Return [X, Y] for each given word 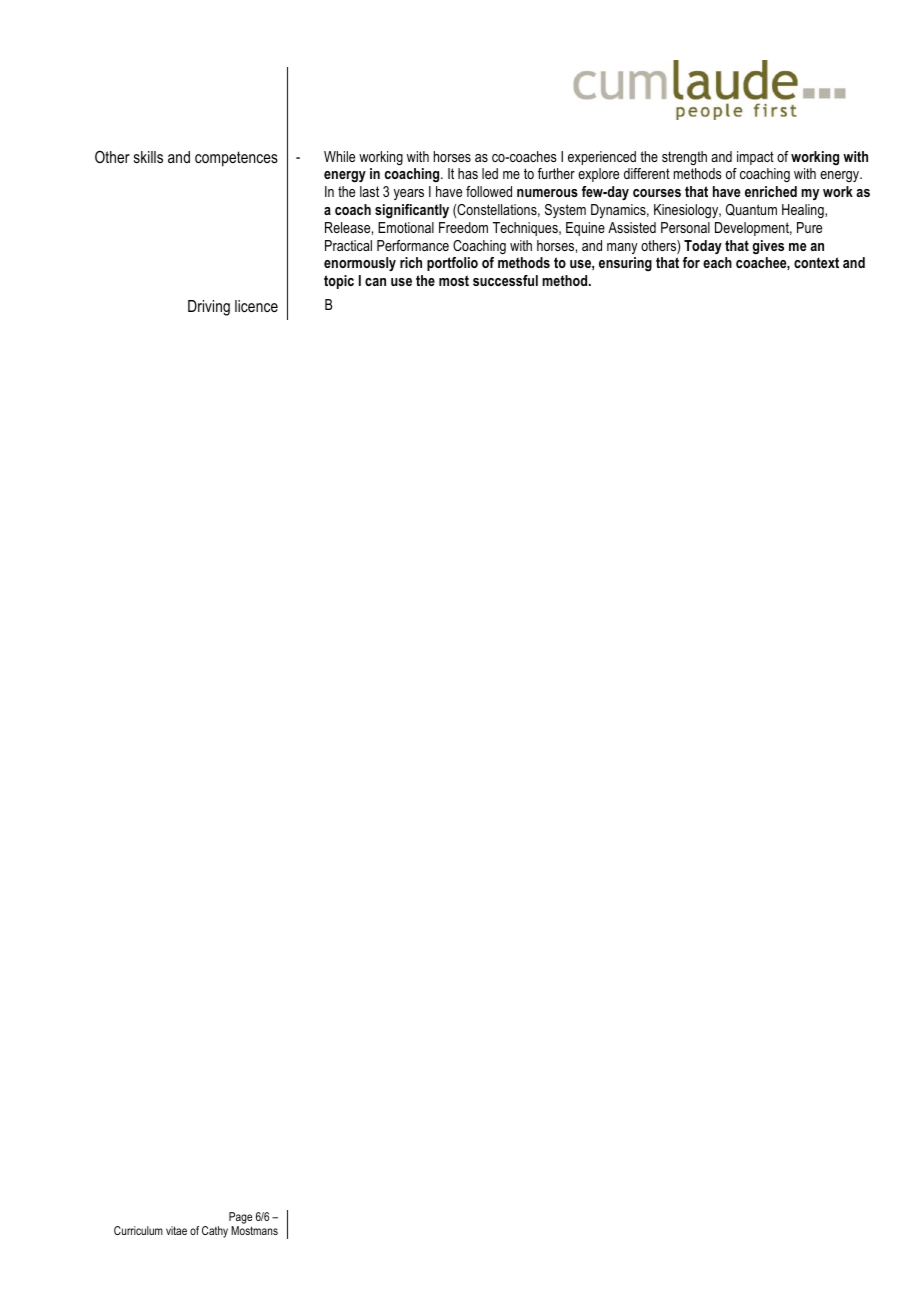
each [717, 262]
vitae [176, 1230]
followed [489, 191]
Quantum [751, 210]
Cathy [215, 1232]
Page [240, 1219]
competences [236, 159]
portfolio [452, 264]
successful [505, 280]
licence [256, 306]
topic [339, 282]
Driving [209, 308]
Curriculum [138, 1230]
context [816, 262]
